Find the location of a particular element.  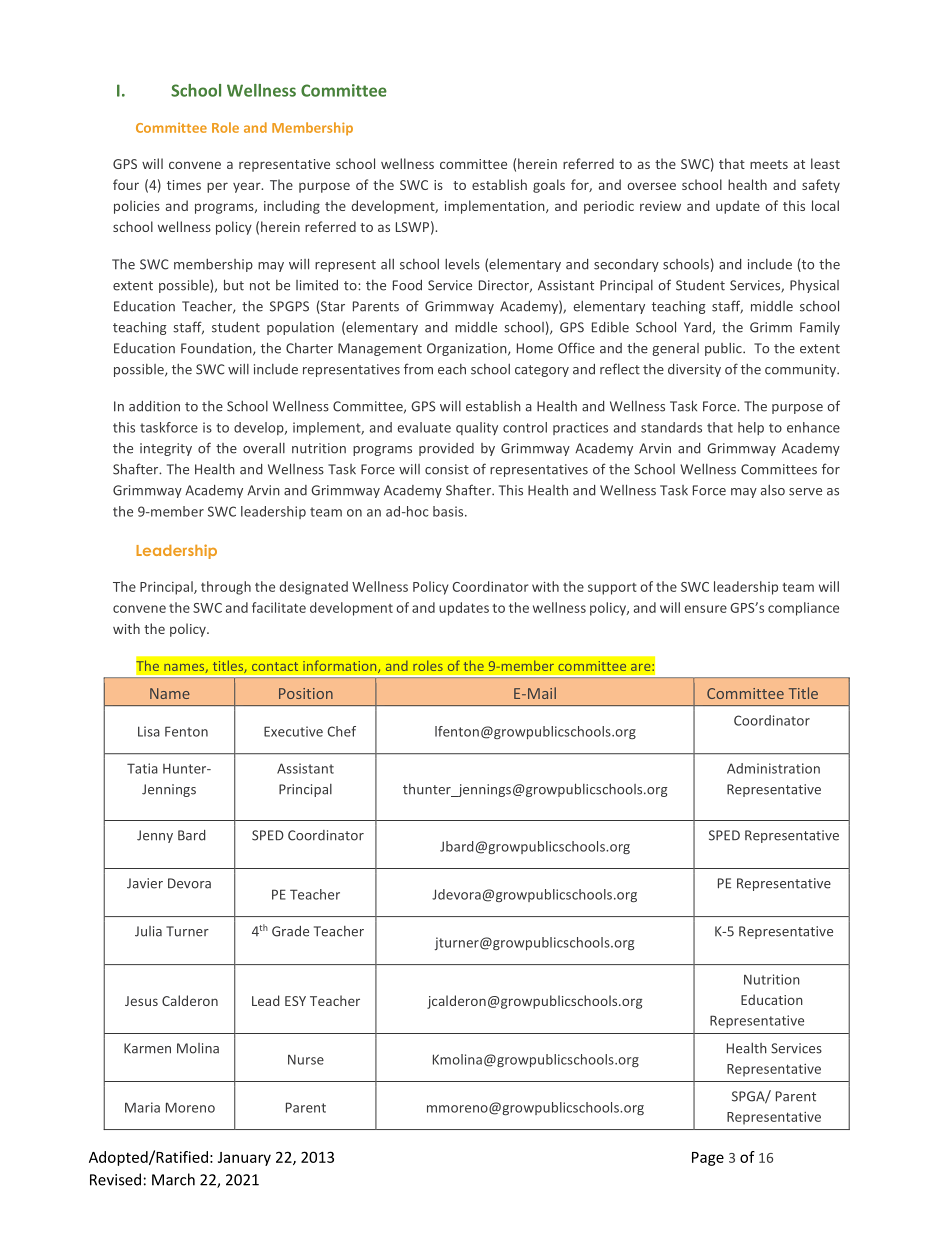

contact is located at coordinates (275, 666).
